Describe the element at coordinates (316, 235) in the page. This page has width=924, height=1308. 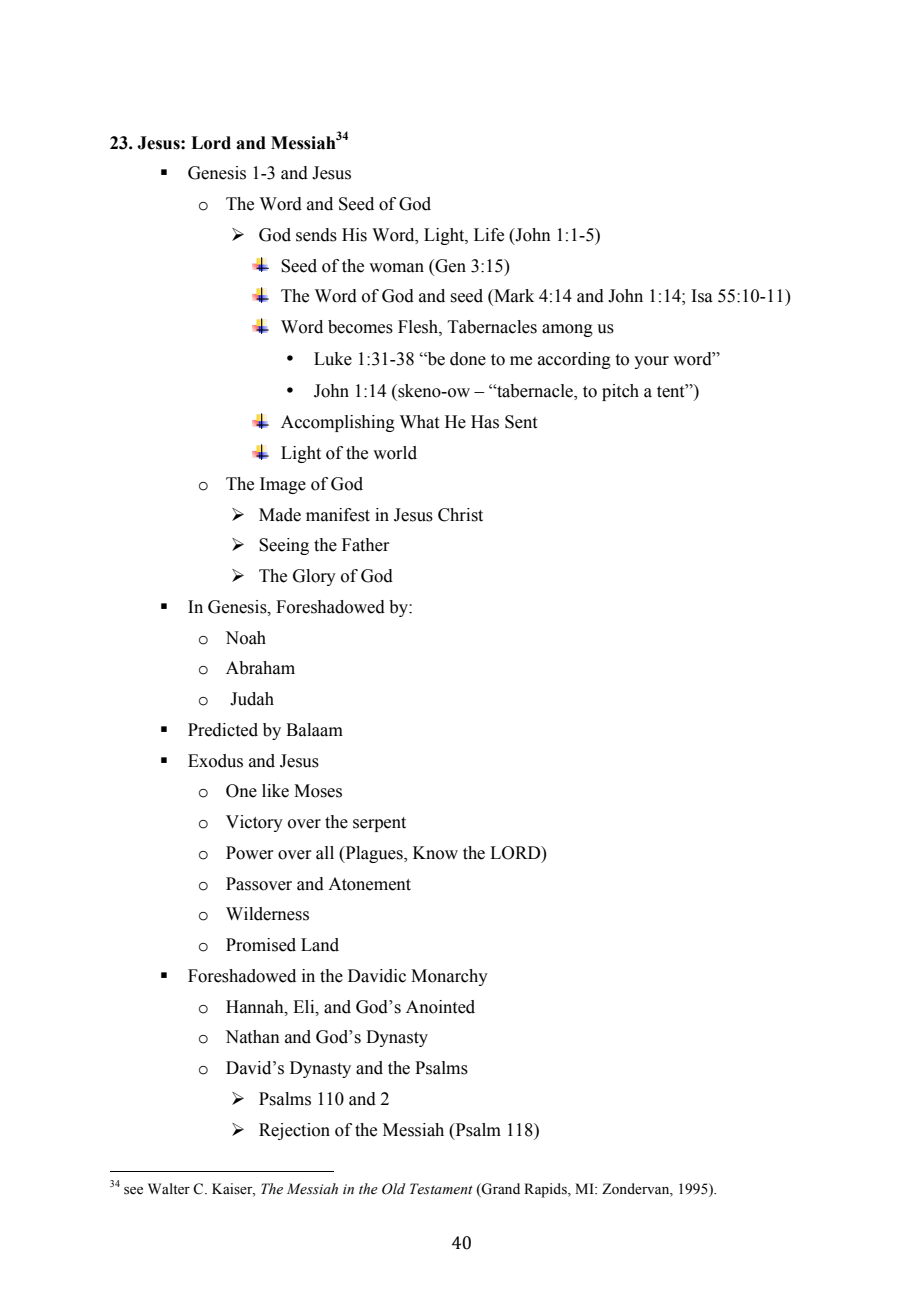
I see `sends` at that location.
